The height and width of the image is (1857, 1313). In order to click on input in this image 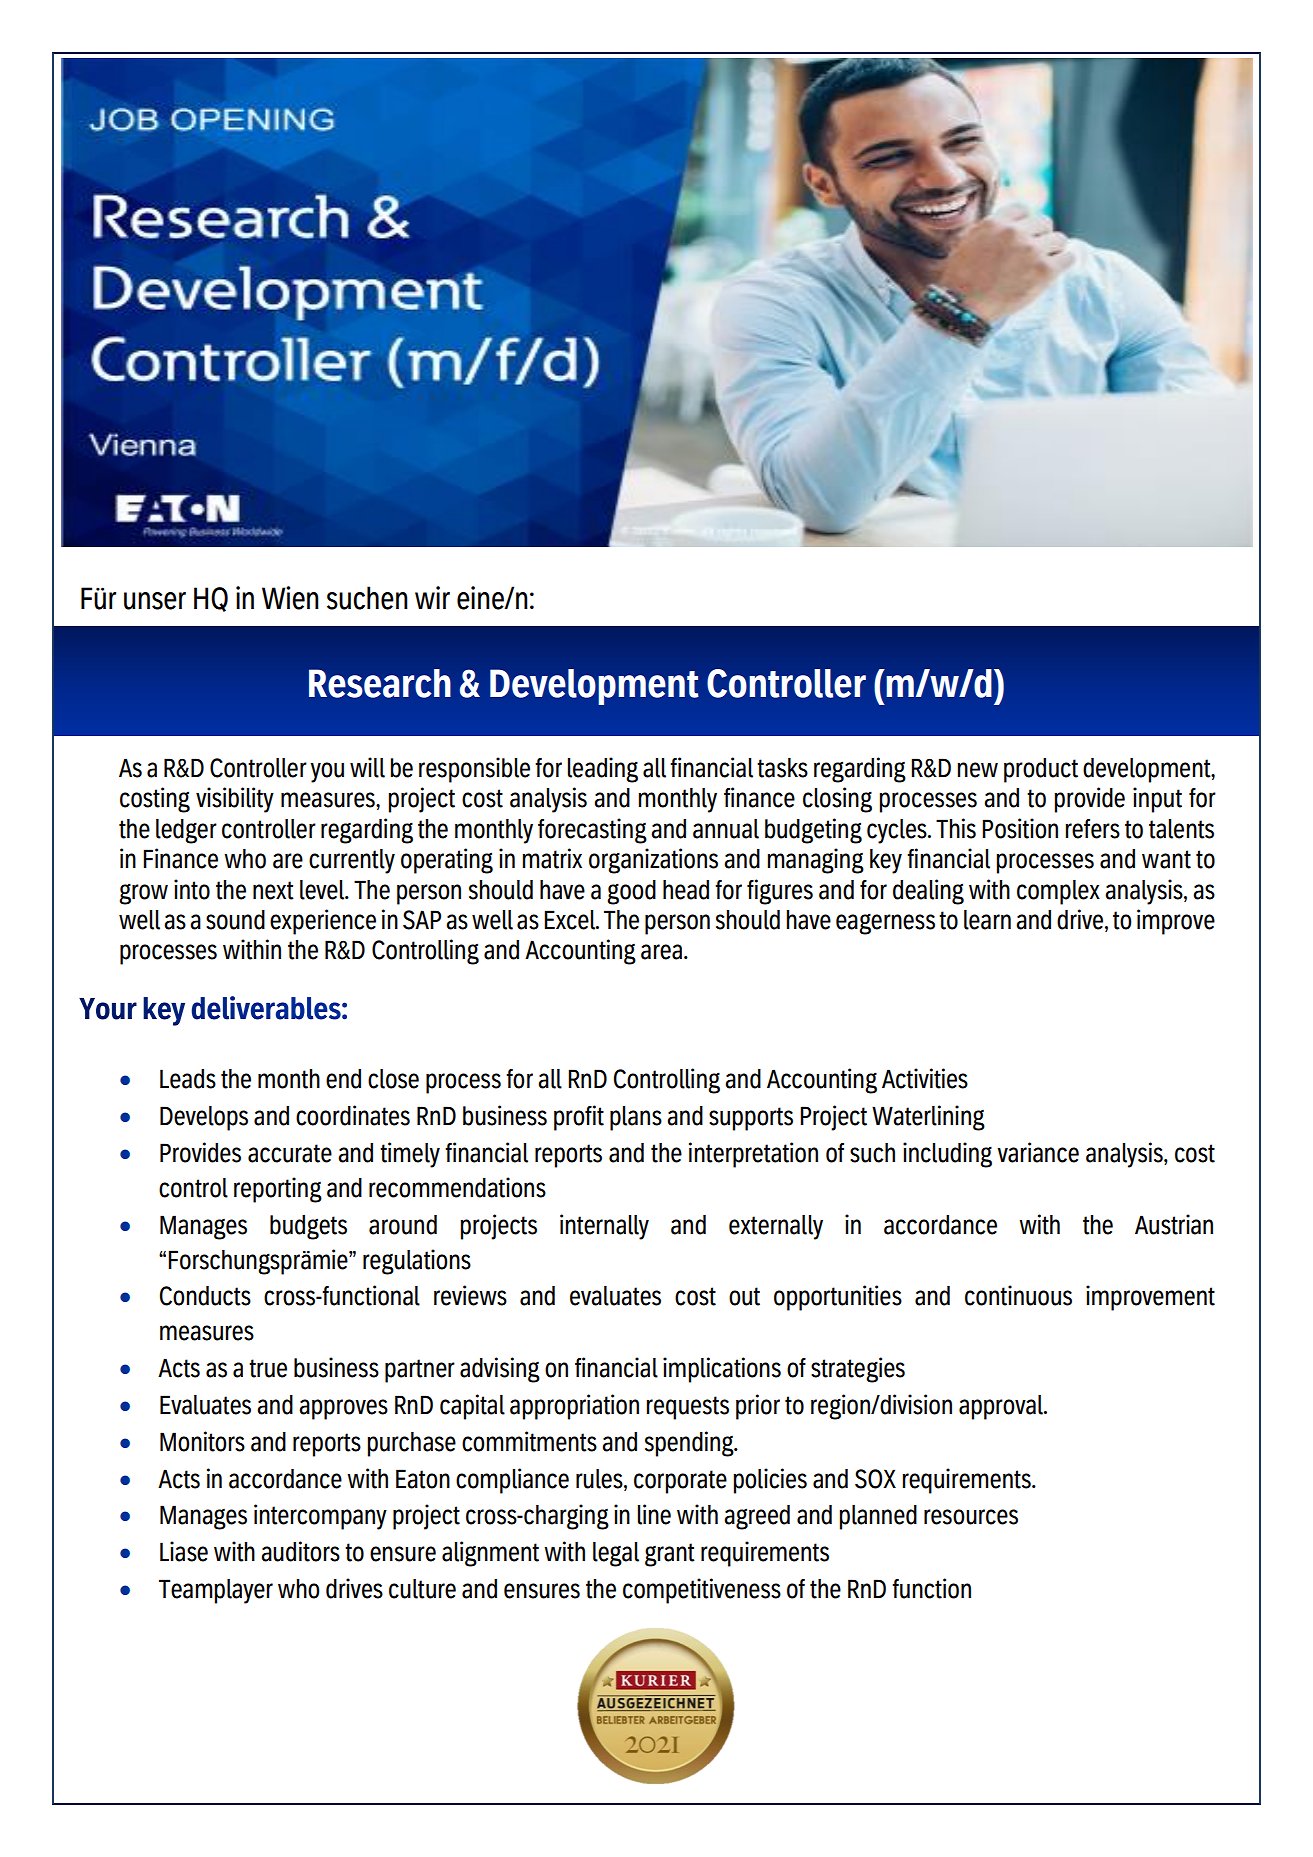, I will do `click(1157, 800)`.
